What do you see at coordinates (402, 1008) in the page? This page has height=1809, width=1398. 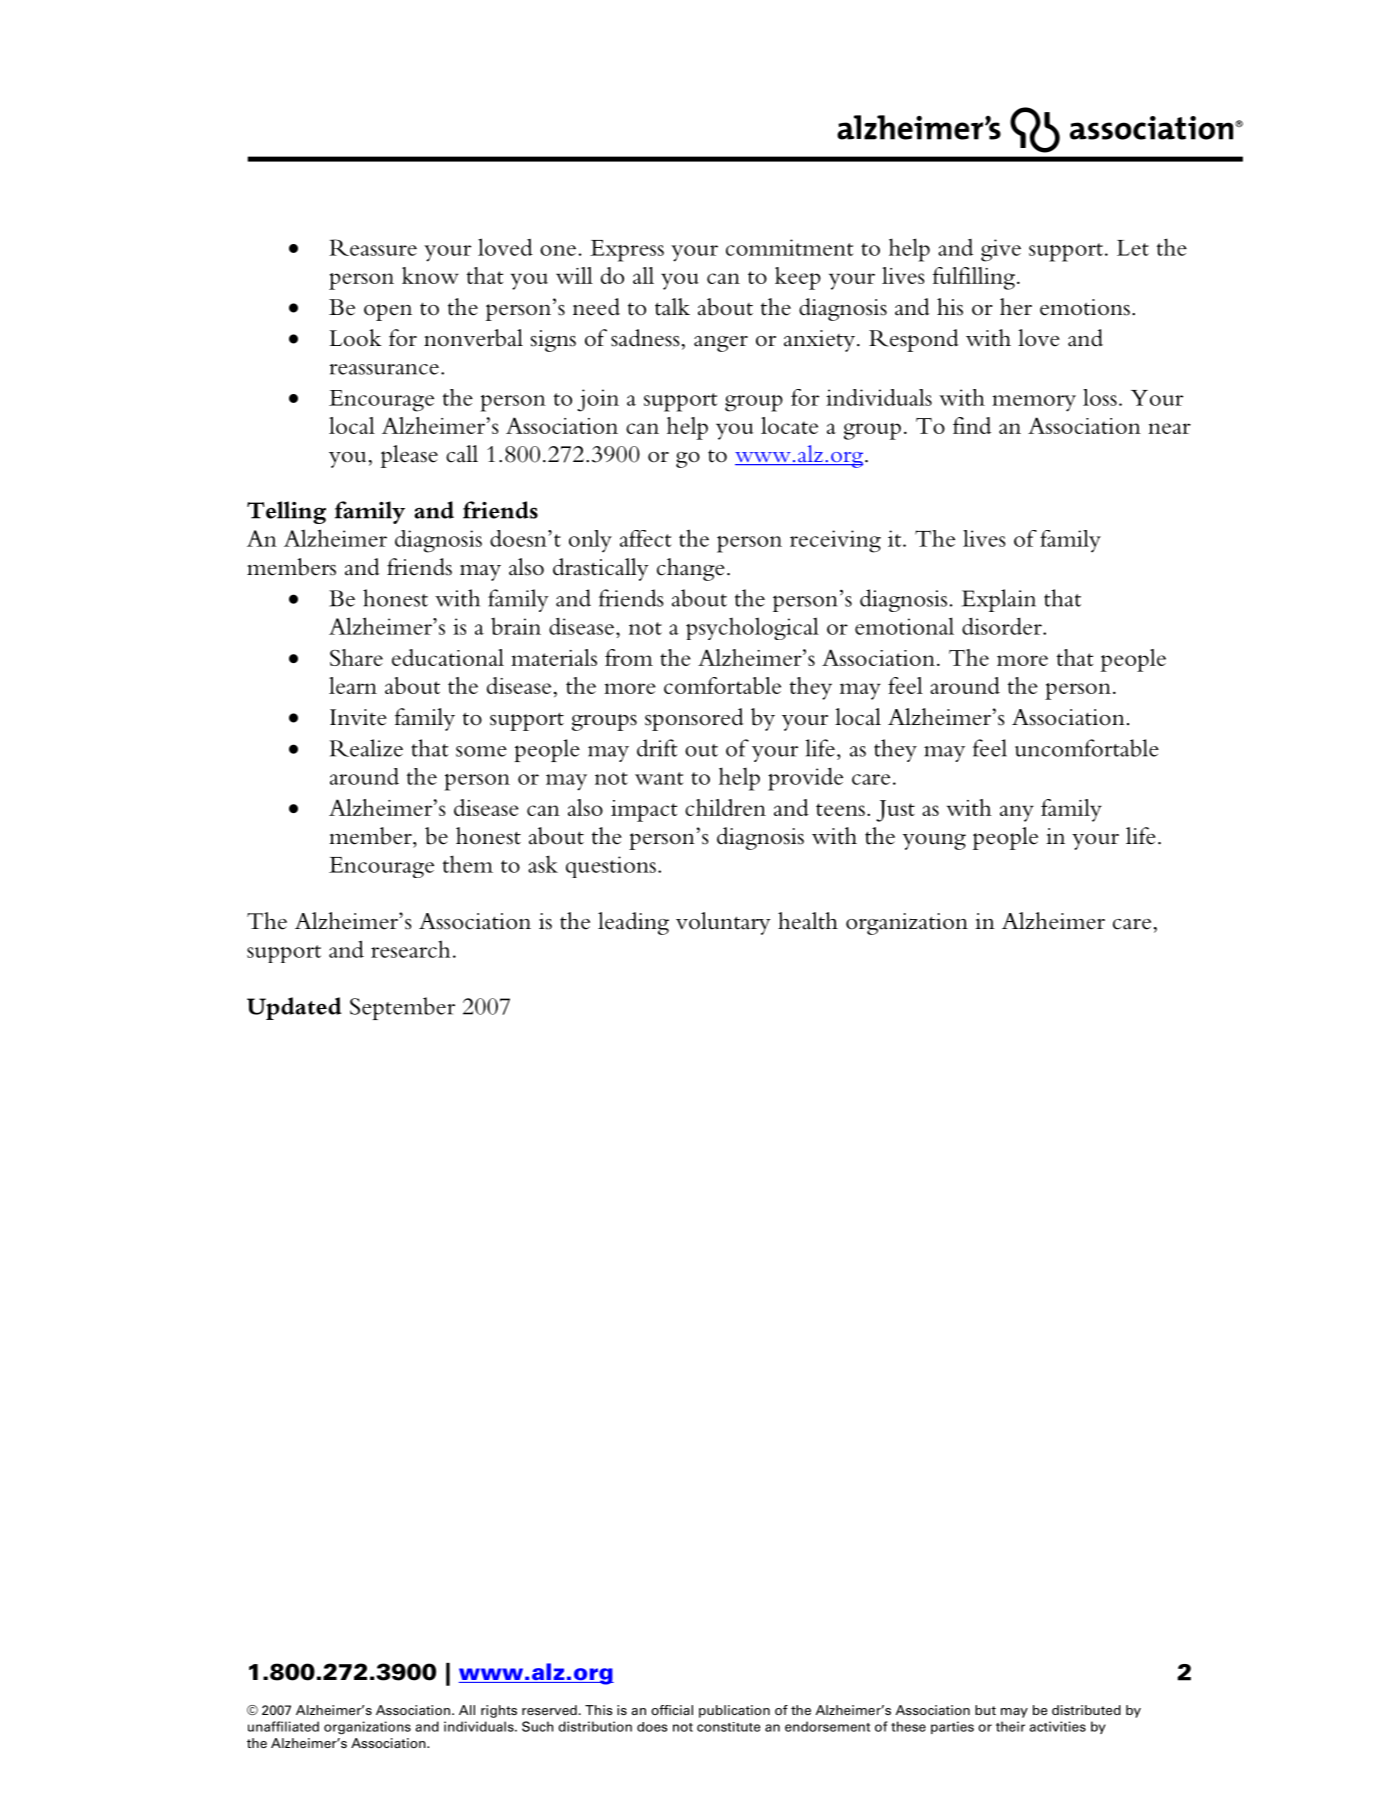 I see `September` at bounding box center [402, 1008].
